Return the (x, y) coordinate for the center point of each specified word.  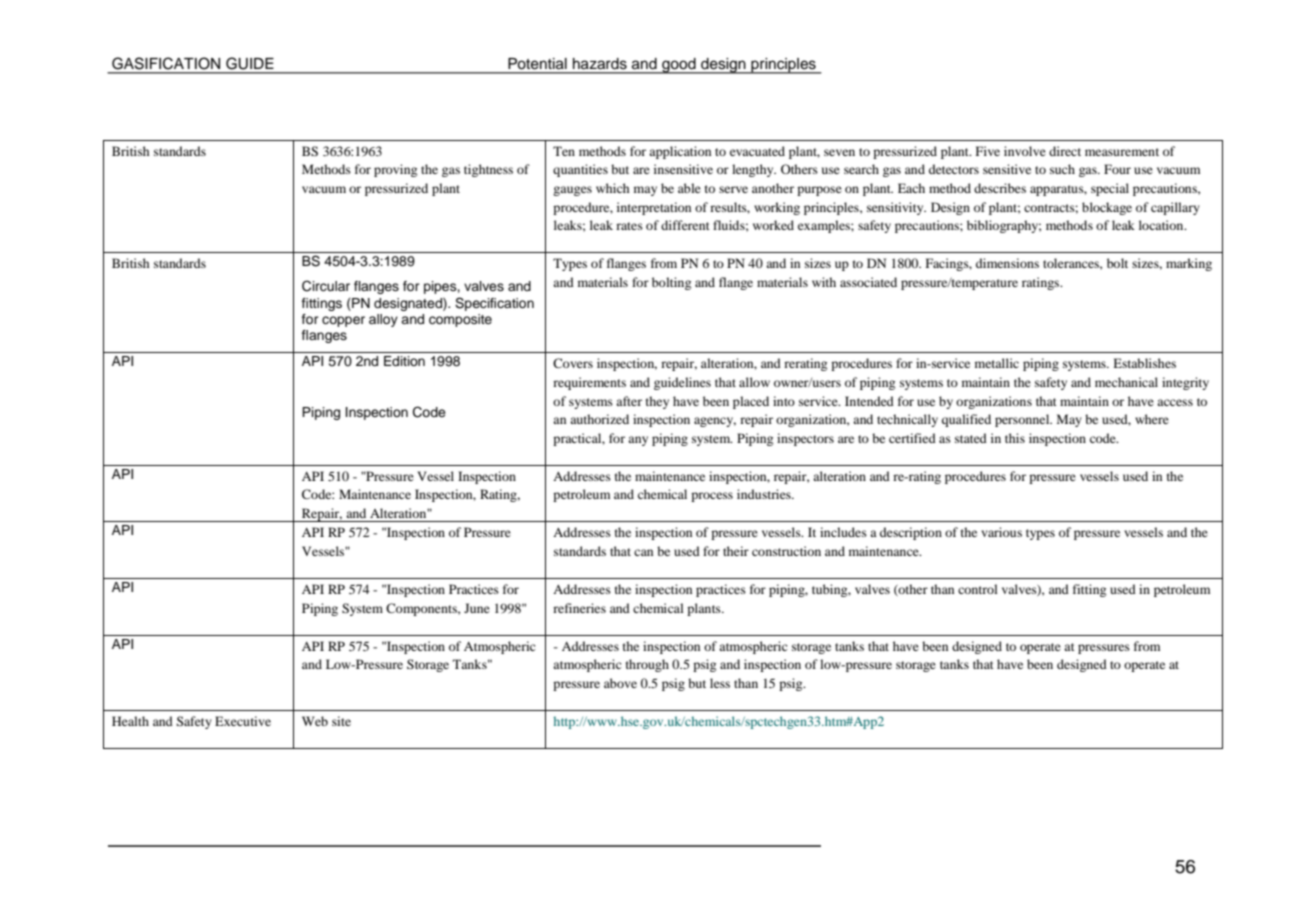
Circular (326, 286)
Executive (243, 721)
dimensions (1007, 263)
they (657, 402)
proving (395, 170)
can (643, 552)
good (679, 66)
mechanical (1126, 382)
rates (629, 226)
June (477, 608)
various (1001, 532)
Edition (404, 361)
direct (1065, 151)
